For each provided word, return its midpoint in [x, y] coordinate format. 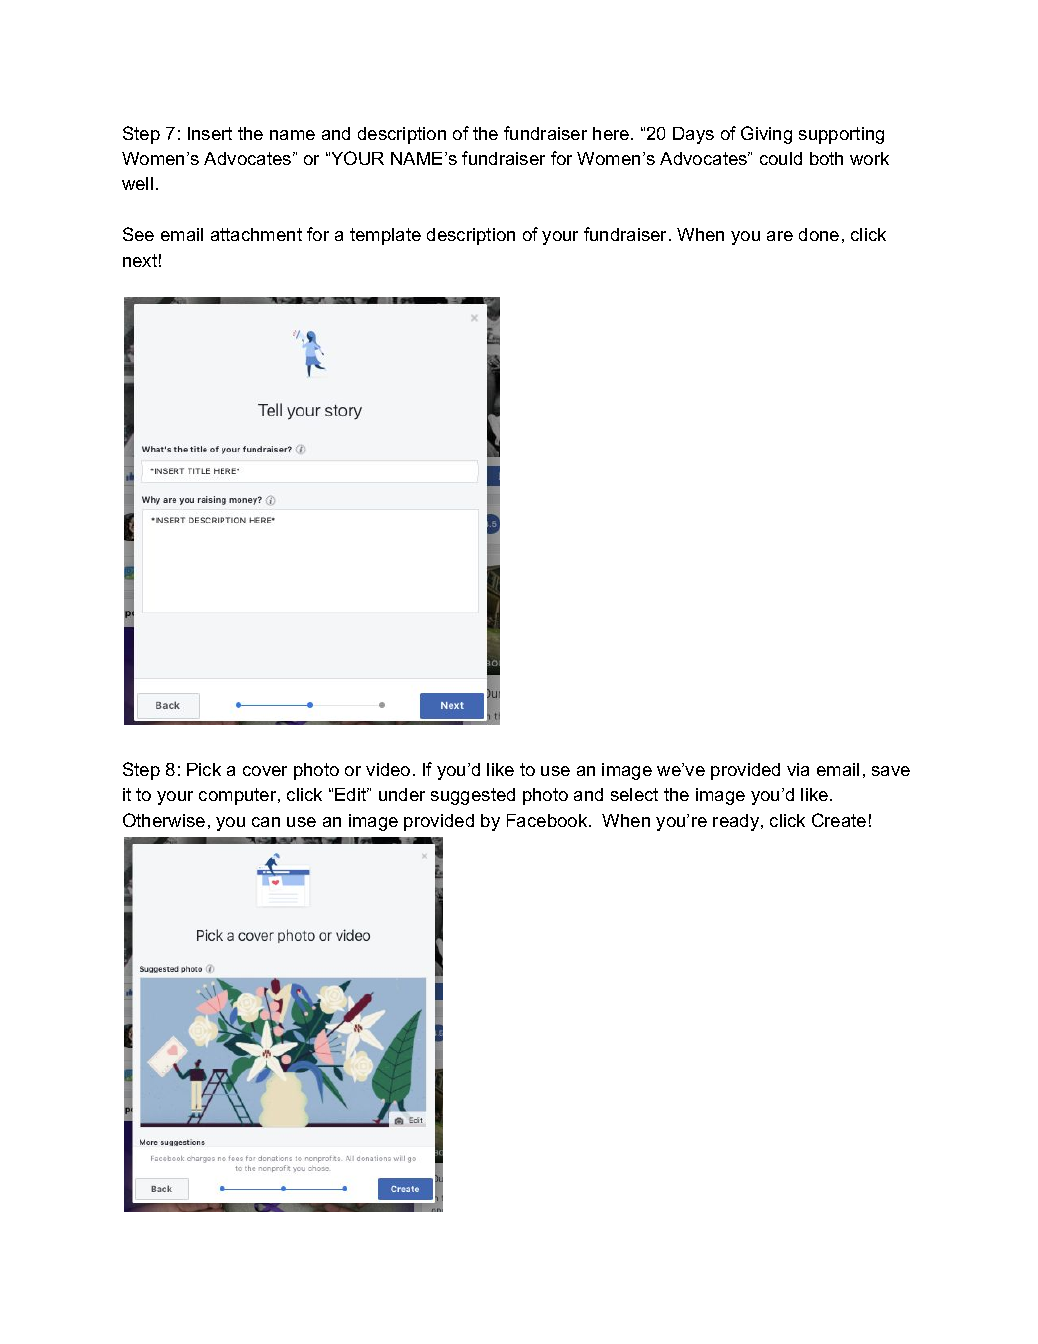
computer [239, 796]
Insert [210, 133]
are [780, 236]
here [612, 133]
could [781, 158]
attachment [256, 234]
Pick [204, 769]
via [798, 769]
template [385, 236]
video [388, 769]
